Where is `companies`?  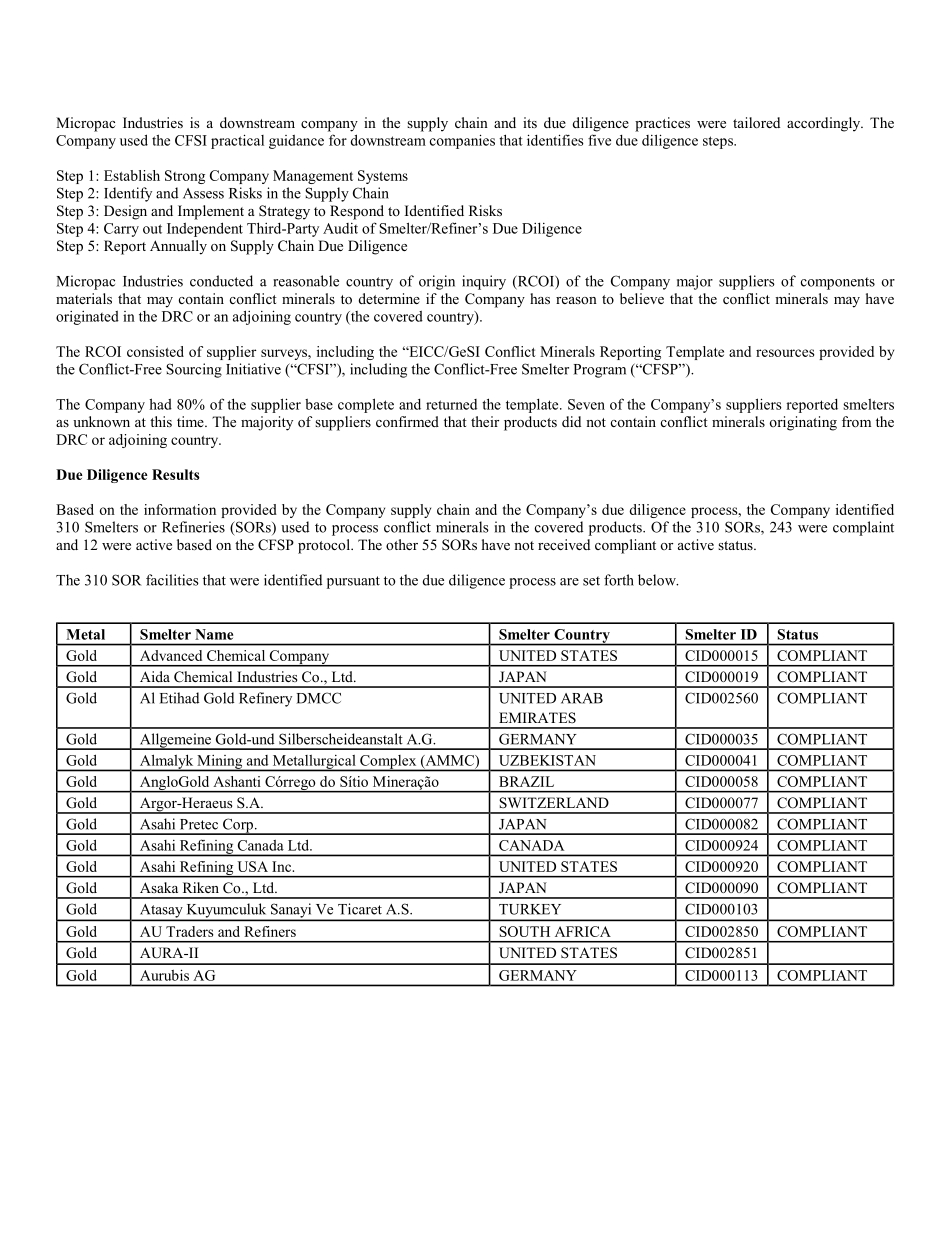 companies is located at coordinates (462, 141).
